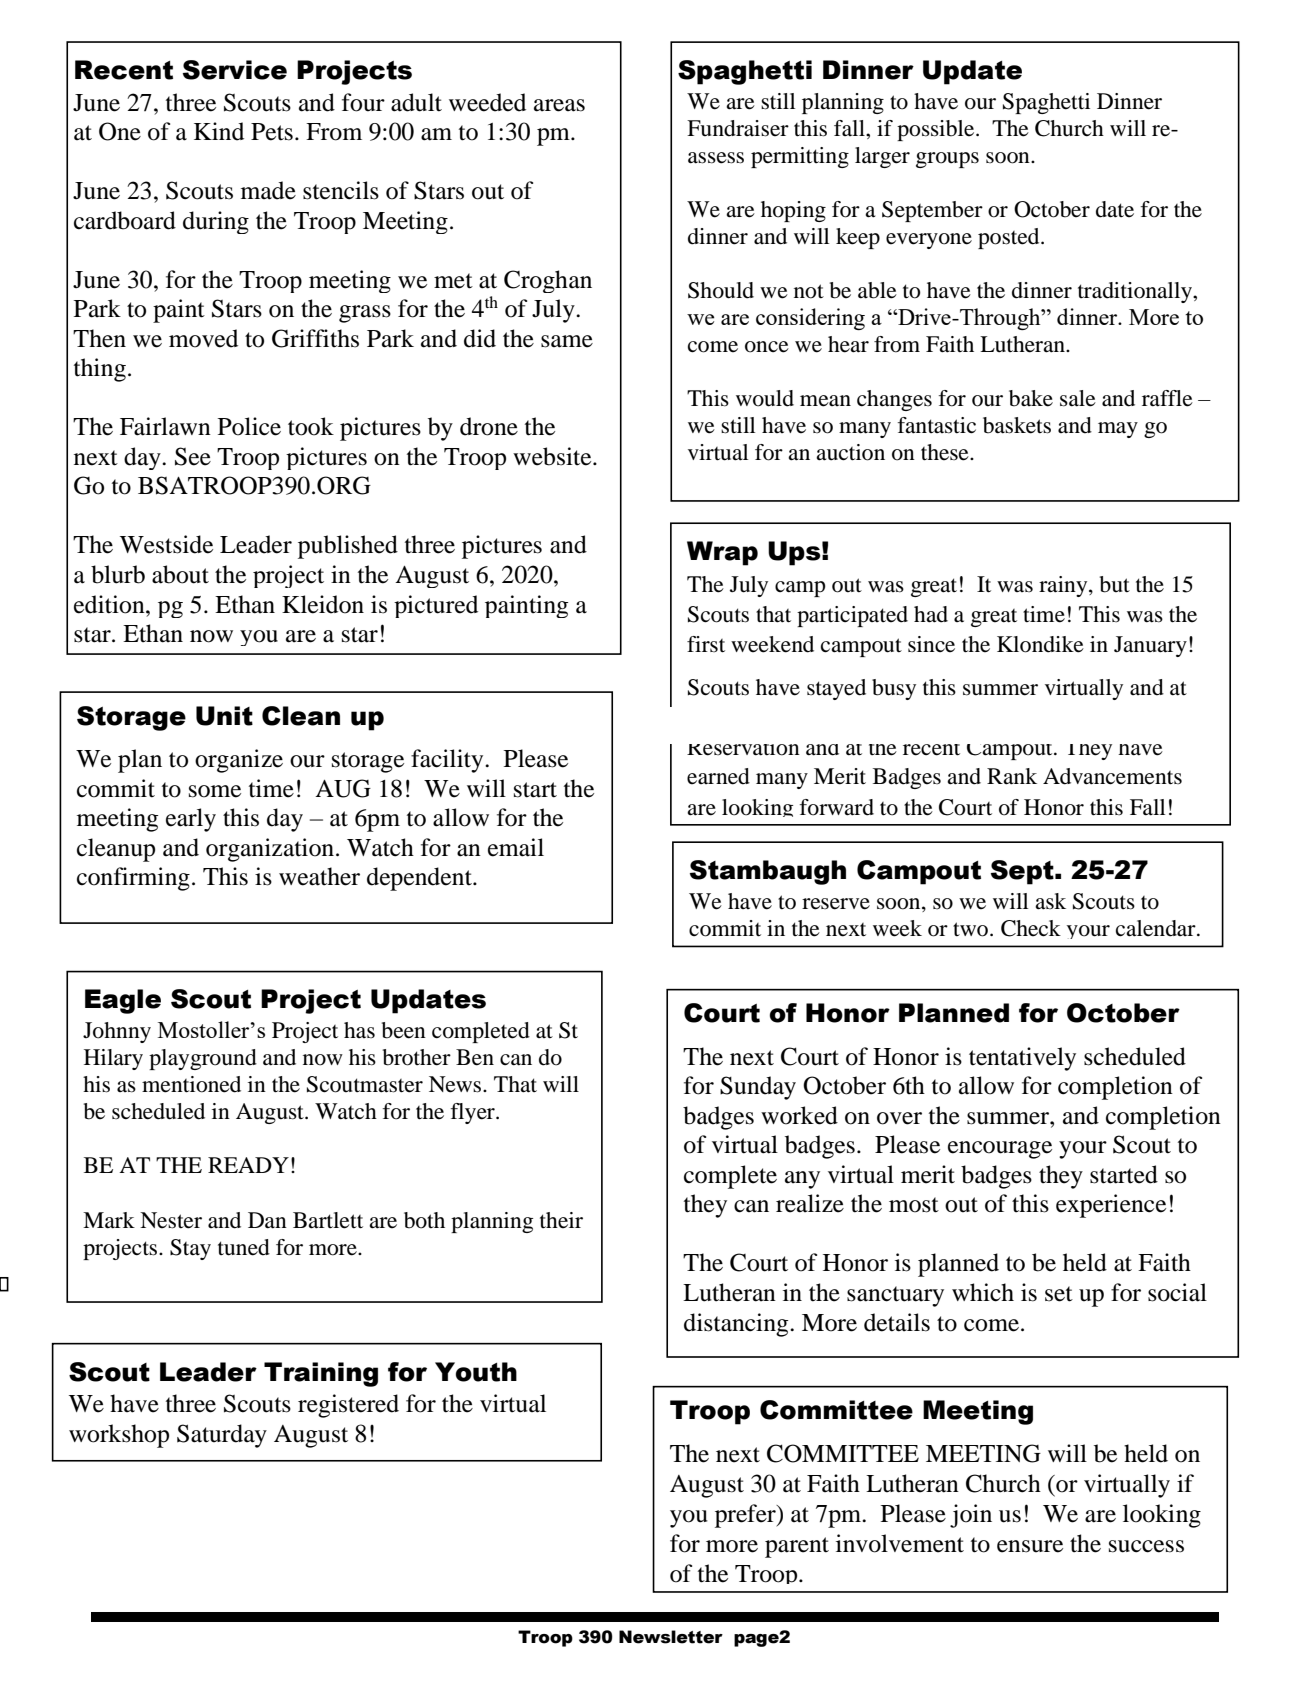 This document has width=1309, height=1694. I want to click on Saturday, so click(222, 1436).
